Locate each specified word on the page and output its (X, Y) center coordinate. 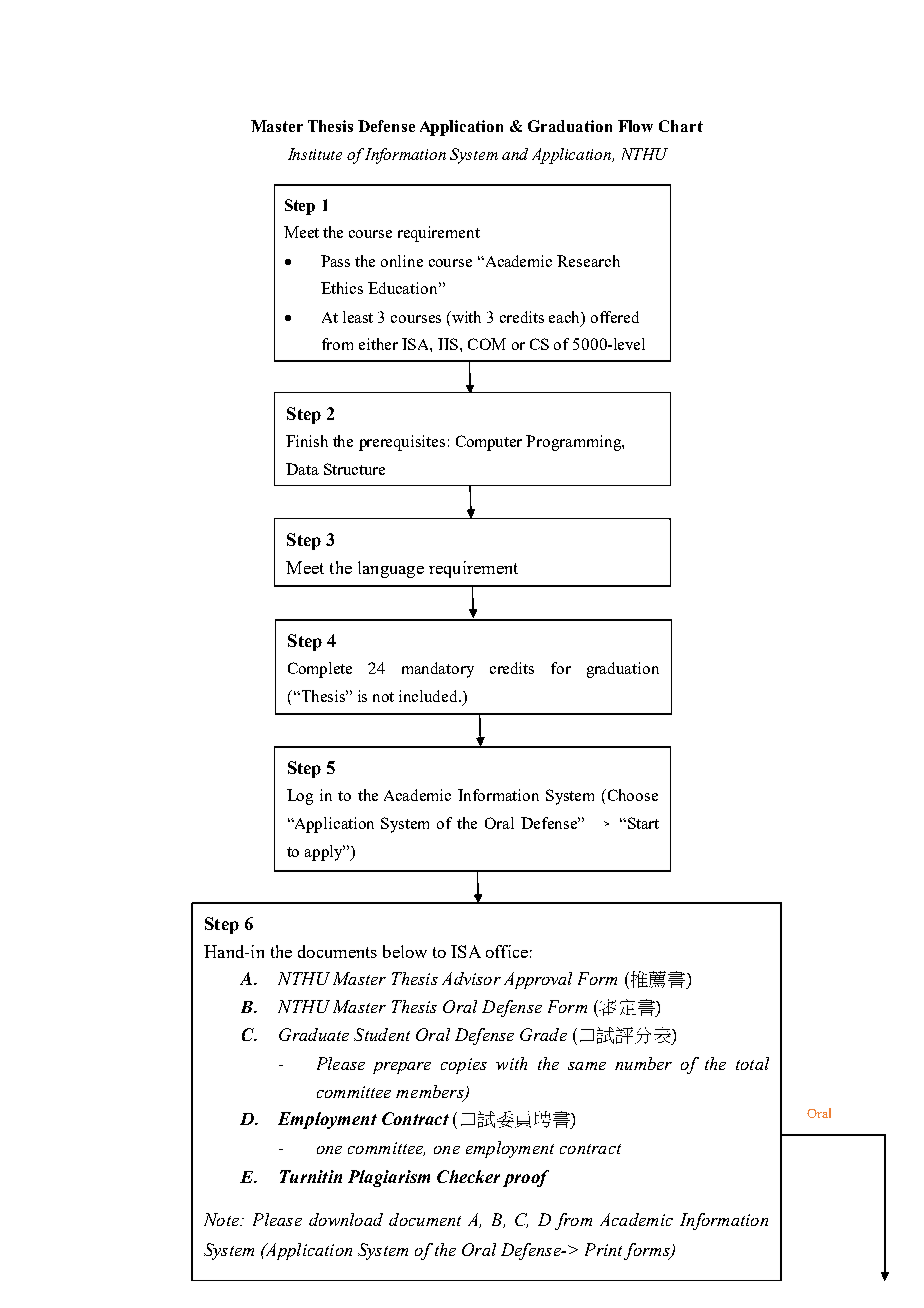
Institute (315, 154)
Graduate (314, 1034)
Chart (681, 126)
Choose (631, 795)
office (507, 951)
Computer (489, 443)
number (643, 1063)
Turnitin (311, 1176)
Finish (307, 441)
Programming (574, 443)
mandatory (438, 670)
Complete (320, 670)
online (402, 261)
